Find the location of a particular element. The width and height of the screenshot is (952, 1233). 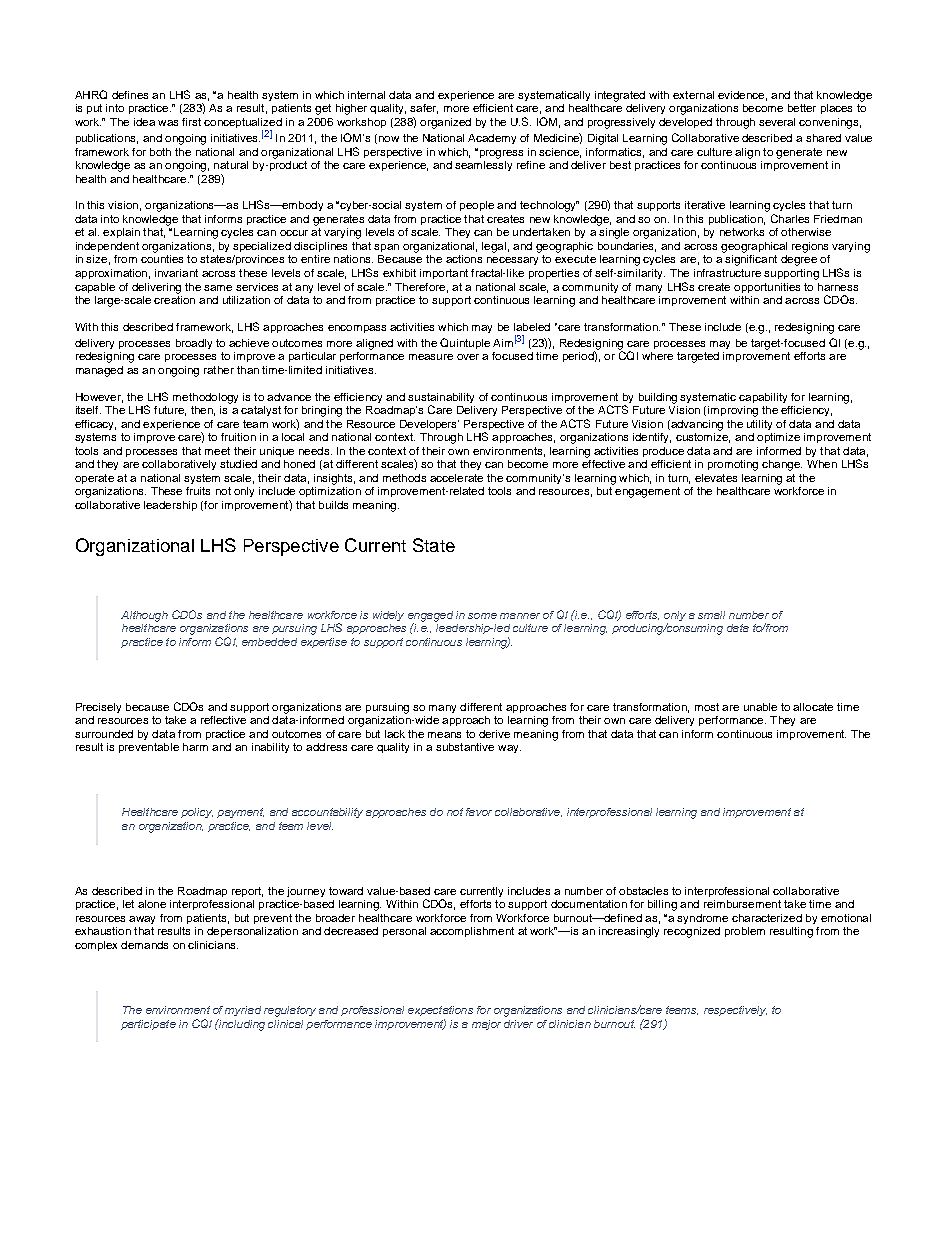

small is located at coordinates (711, 615).
